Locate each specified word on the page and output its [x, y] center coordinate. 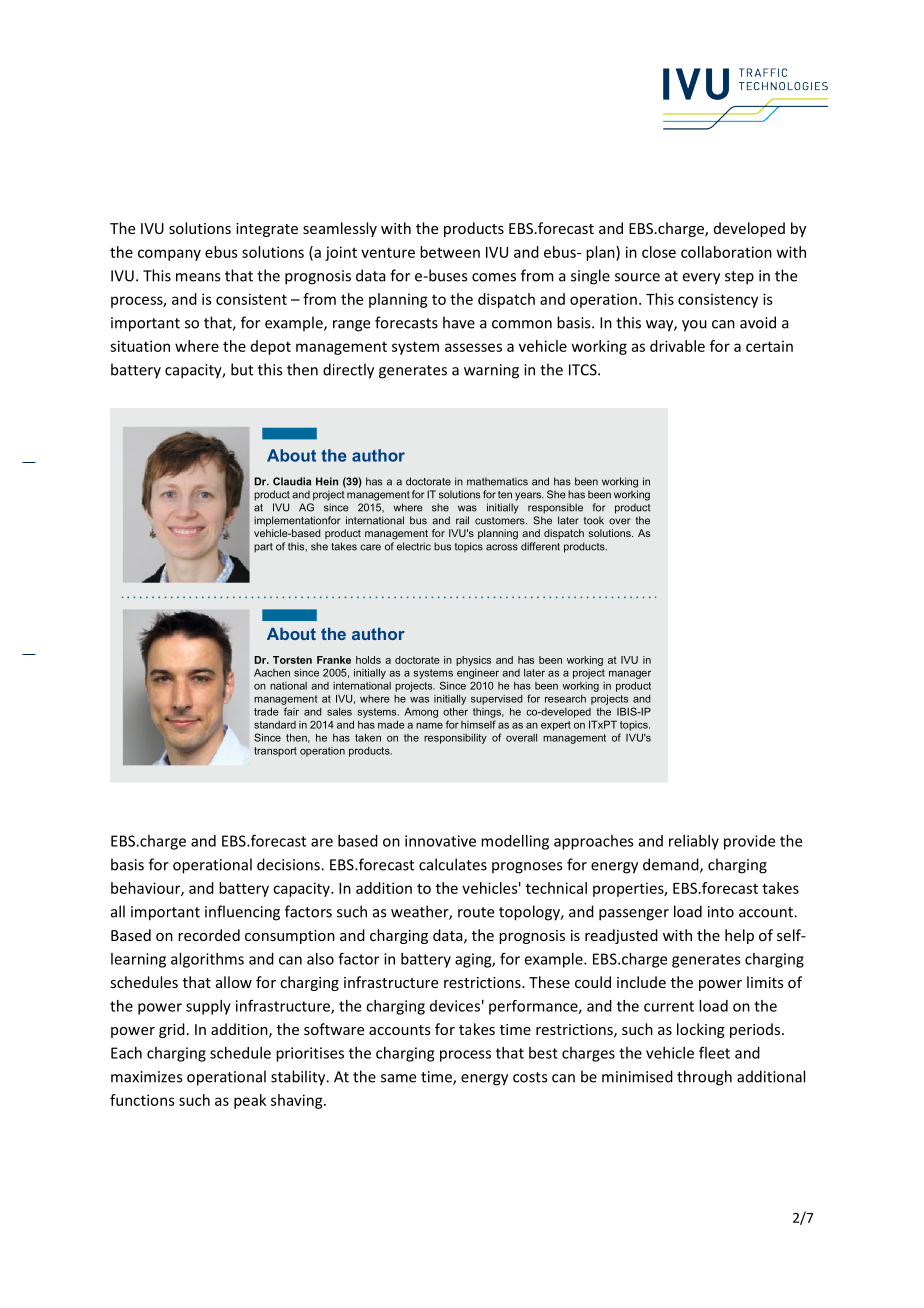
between [450, 252]
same [398, 1078]
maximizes [146, 1077]
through [704, 1078]
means [198, 277]
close [659, 252]
